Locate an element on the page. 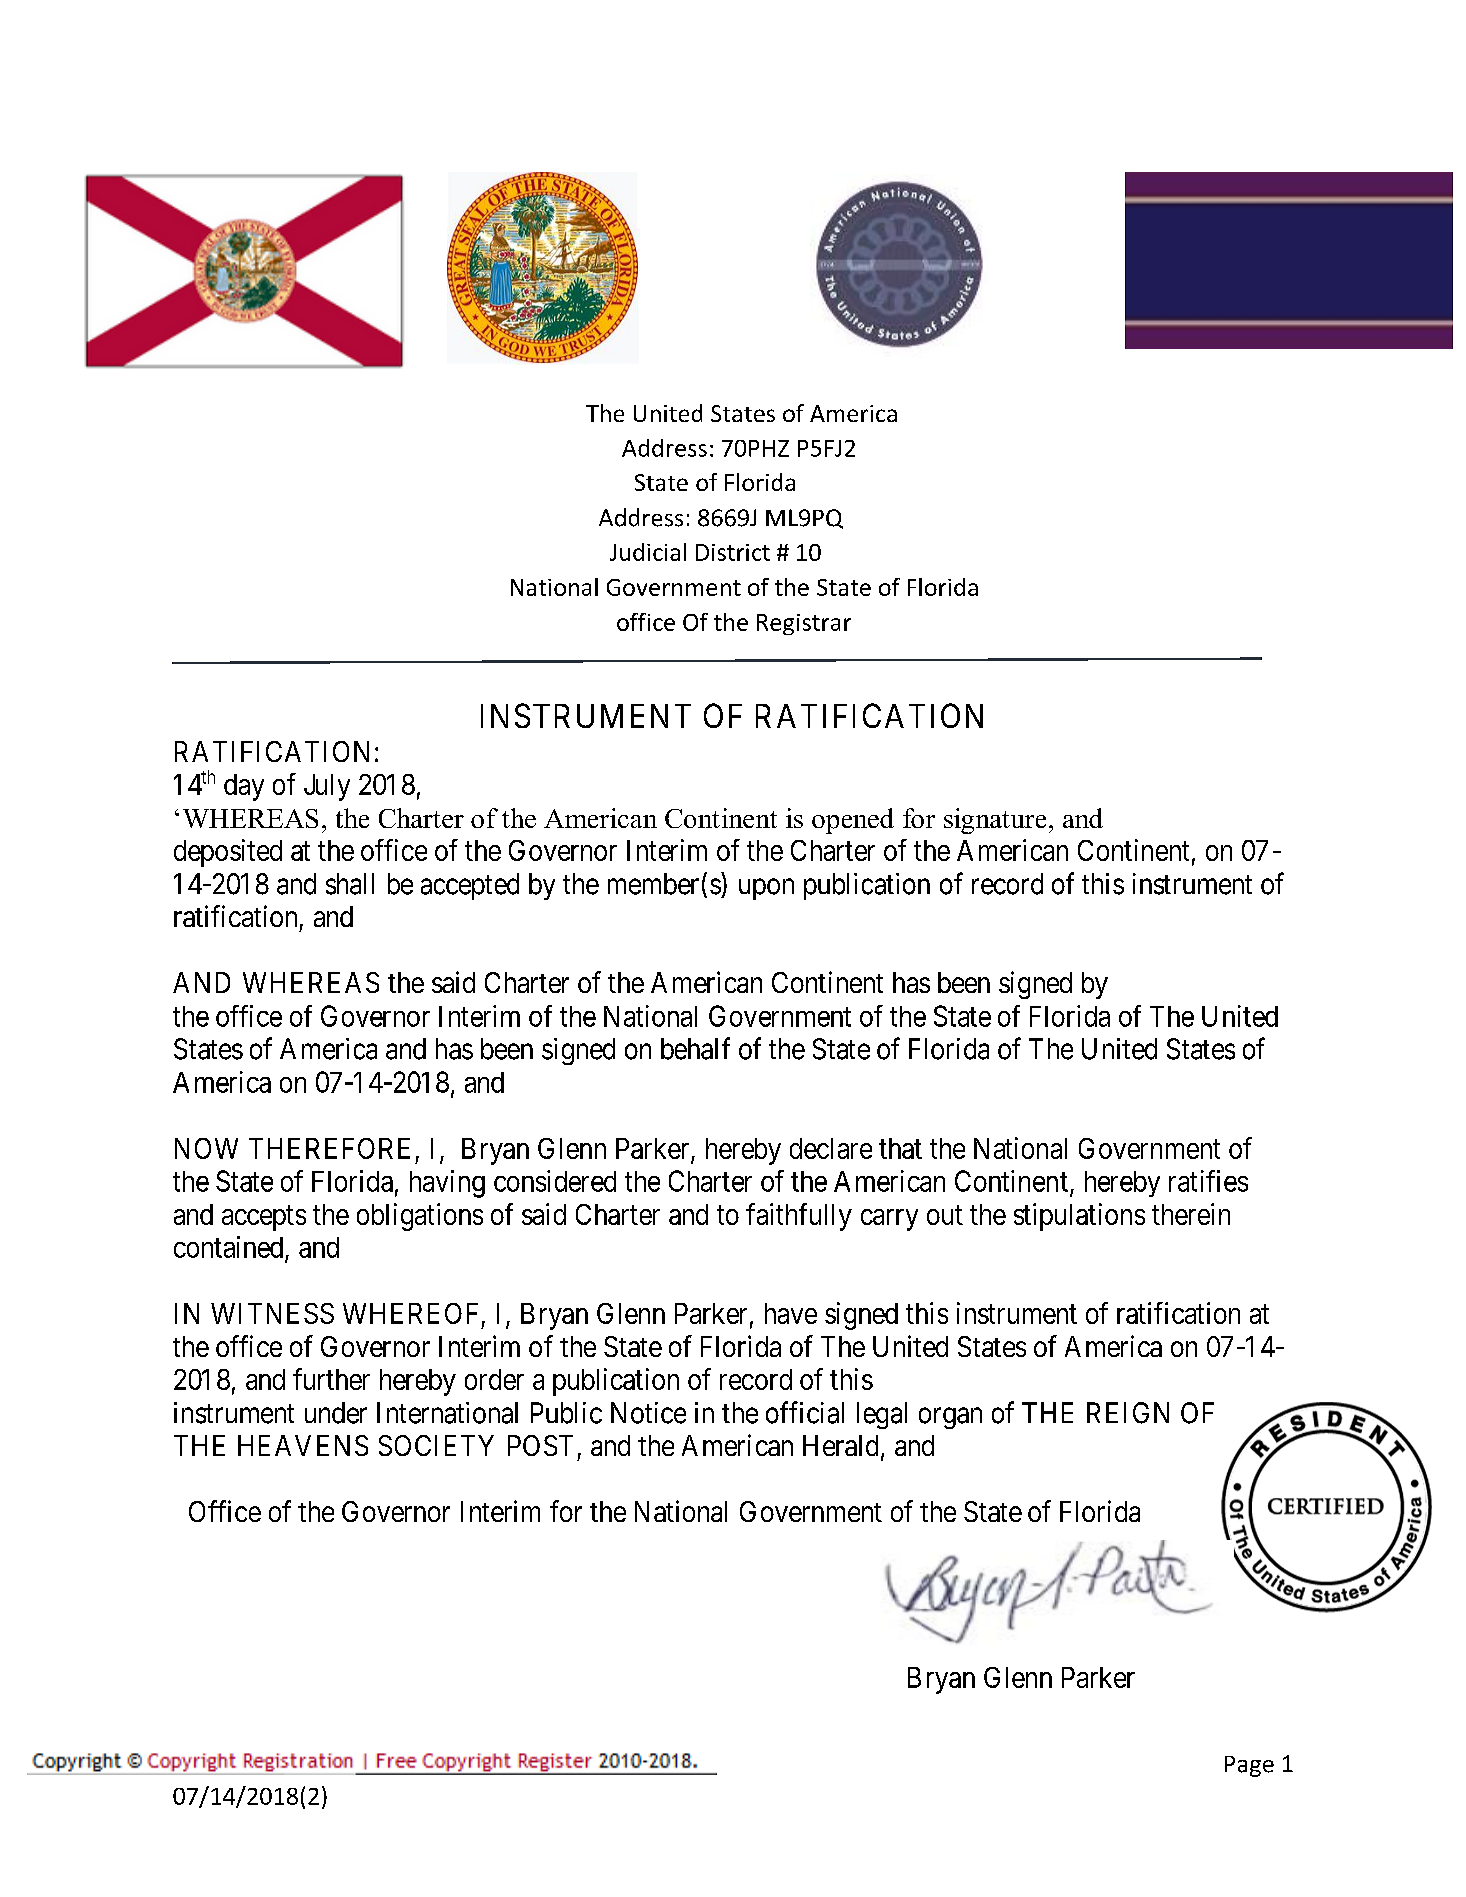 This document has width=1466, height=1897. shall is located at coordinates (350, 884).
